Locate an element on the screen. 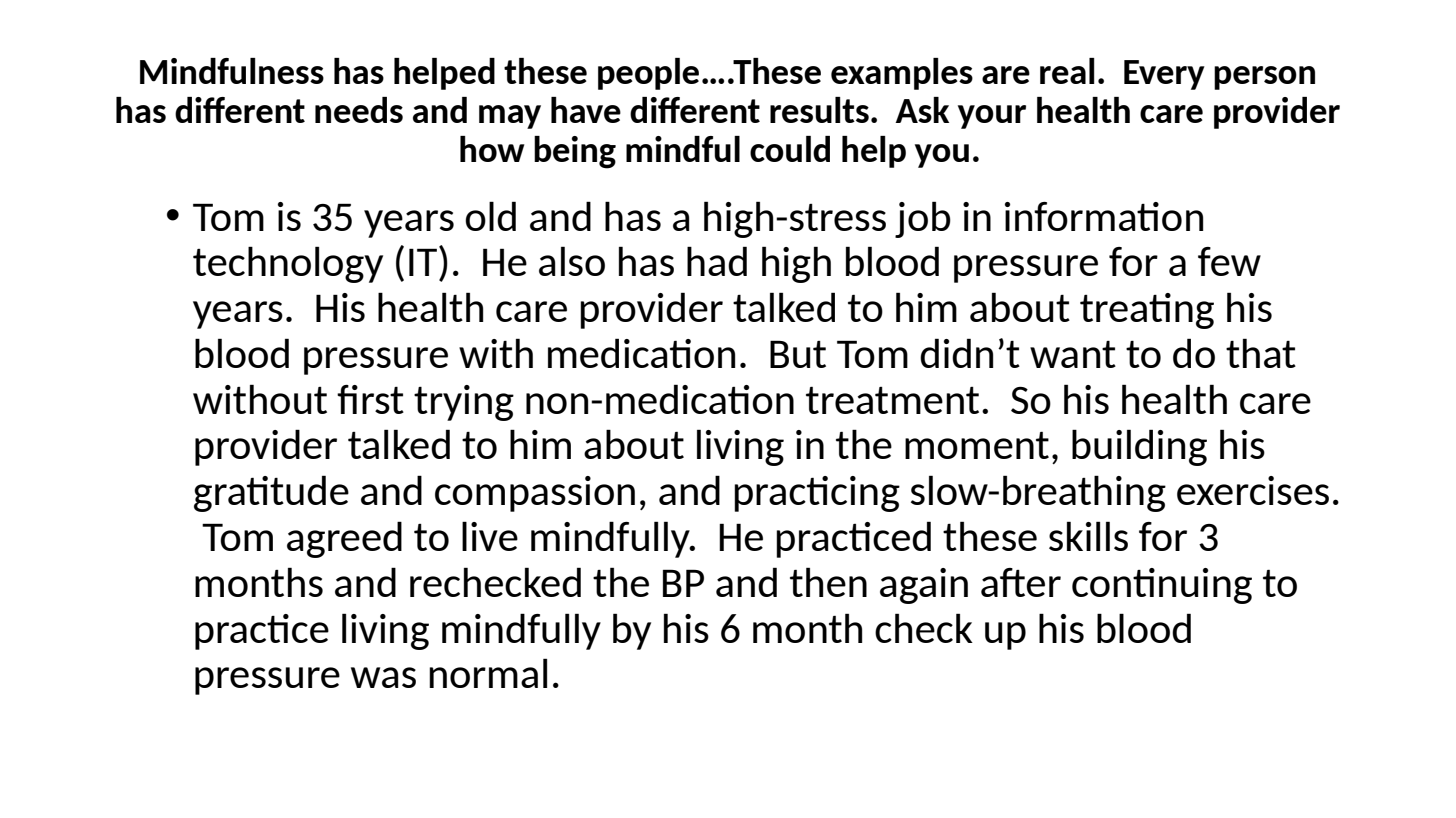 The width and height of the screenshot is (1456, 818). agreed is located at coordinates (344, 539).
